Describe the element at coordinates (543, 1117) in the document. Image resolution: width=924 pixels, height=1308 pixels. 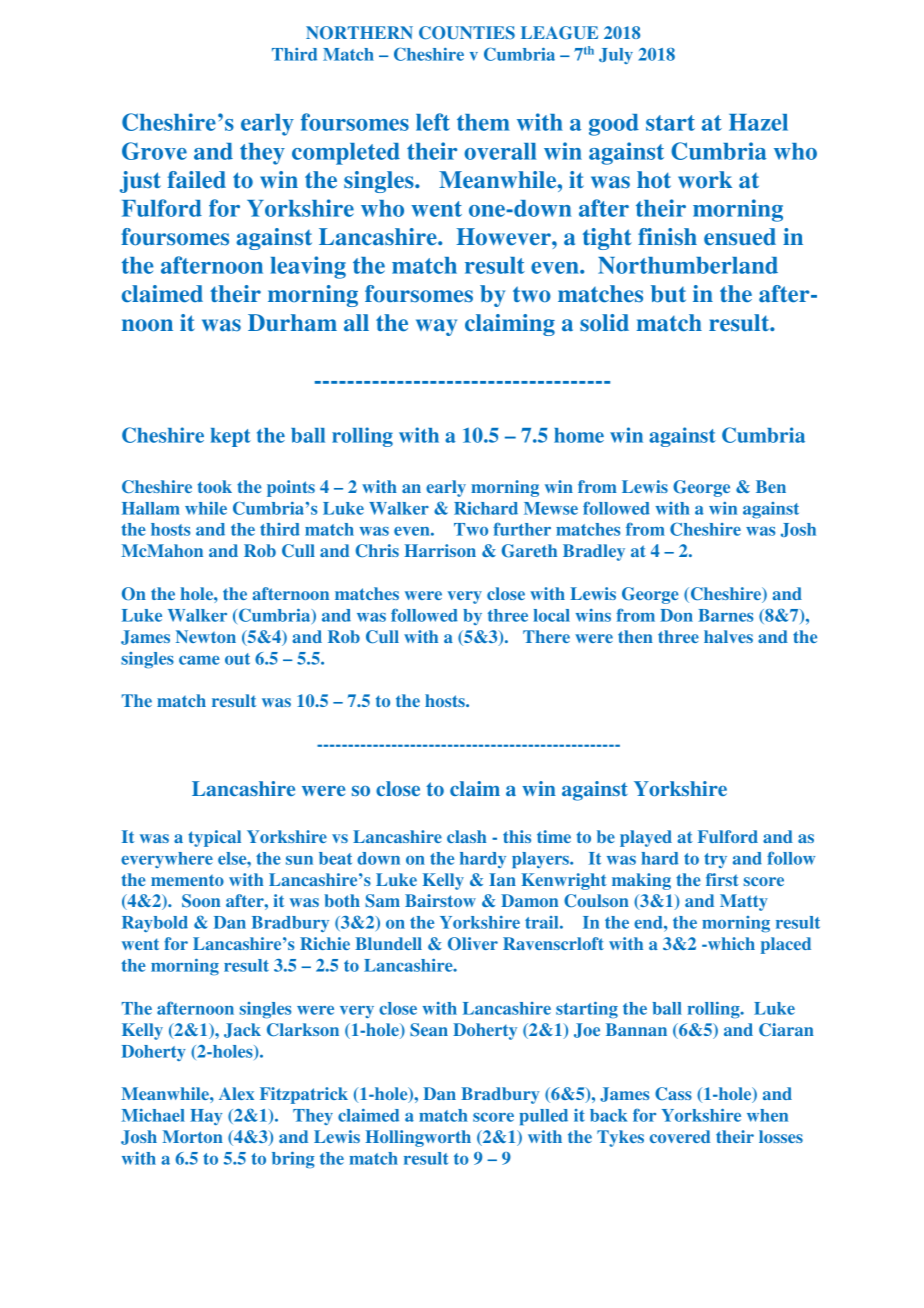
I see `pulled` at that location.
